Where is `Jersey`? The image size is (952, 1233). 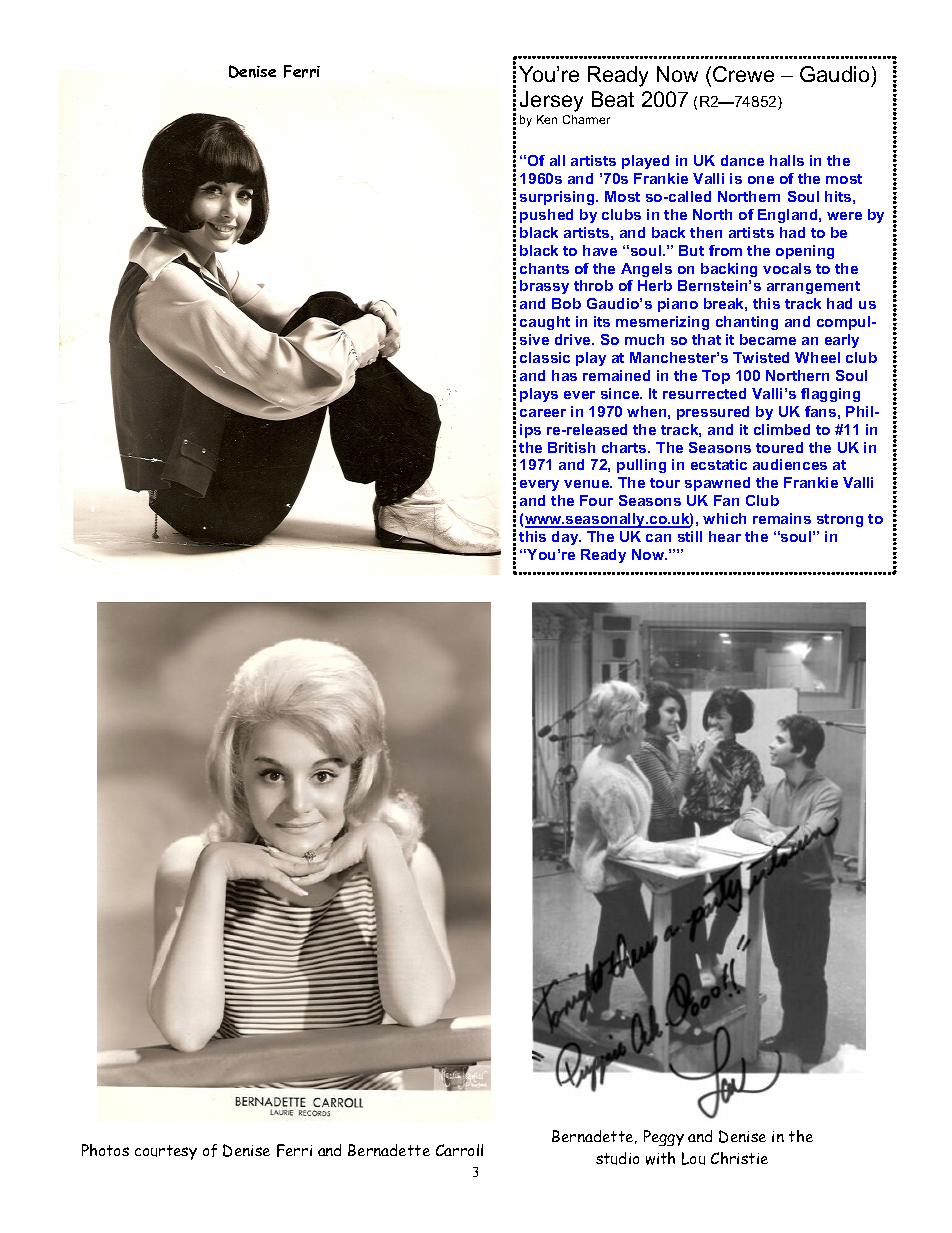
Jersey is located at coordinates (551, 101).
